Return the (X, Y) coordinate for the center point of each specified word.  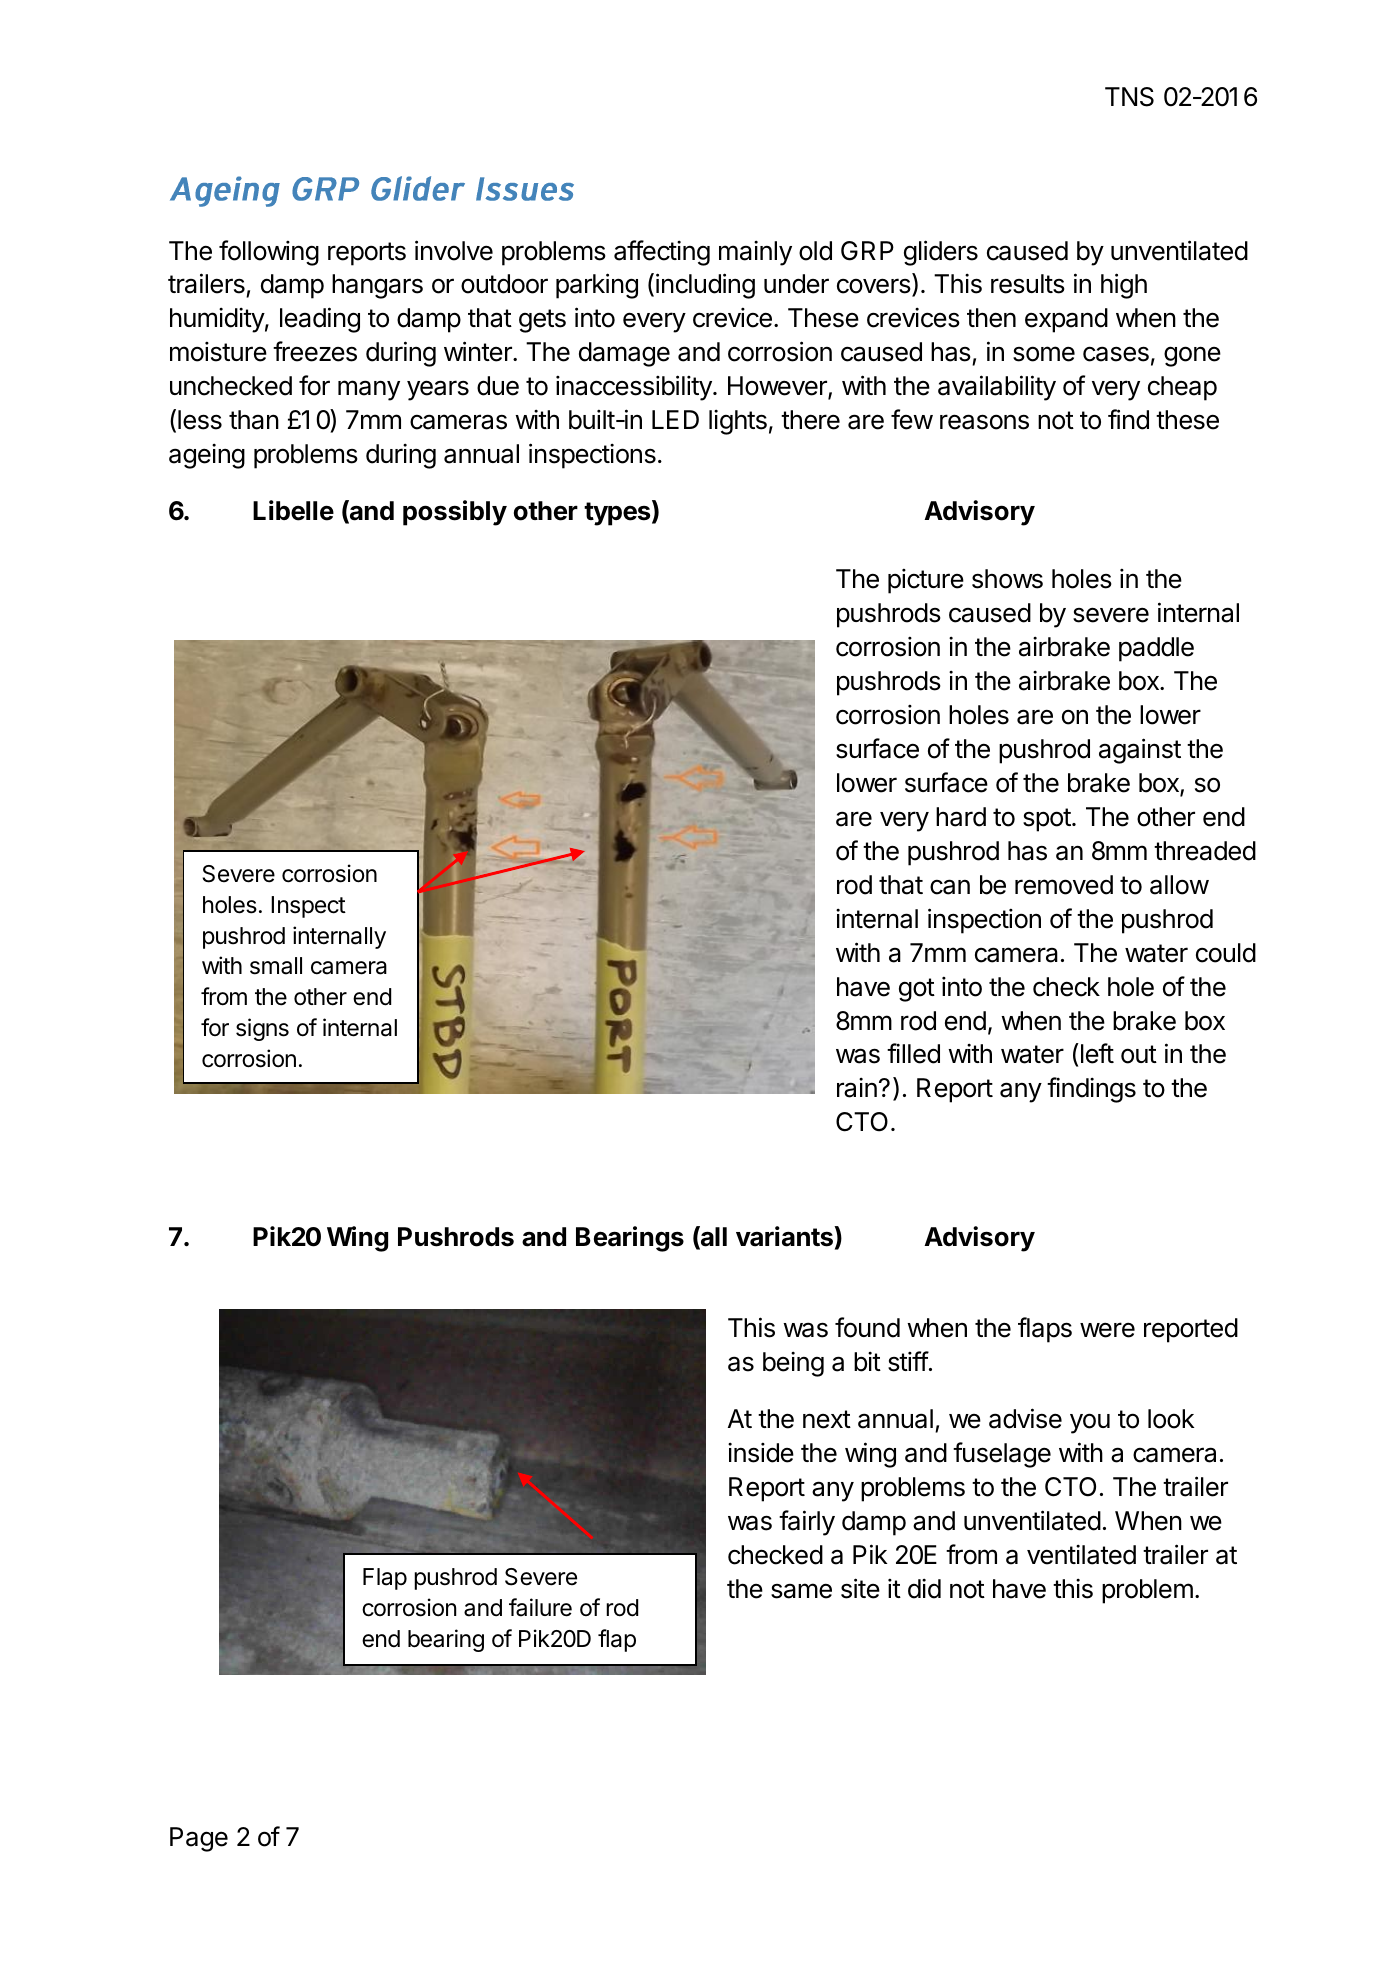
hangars (377, 286)
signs (262, 1029)
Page (199, 1839)
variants (785, 1236)
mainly (755, 253)
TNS (1129, 97)
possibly (455, 513)
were (1107, 1330)
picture (926, 581)
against (1140, 751)
